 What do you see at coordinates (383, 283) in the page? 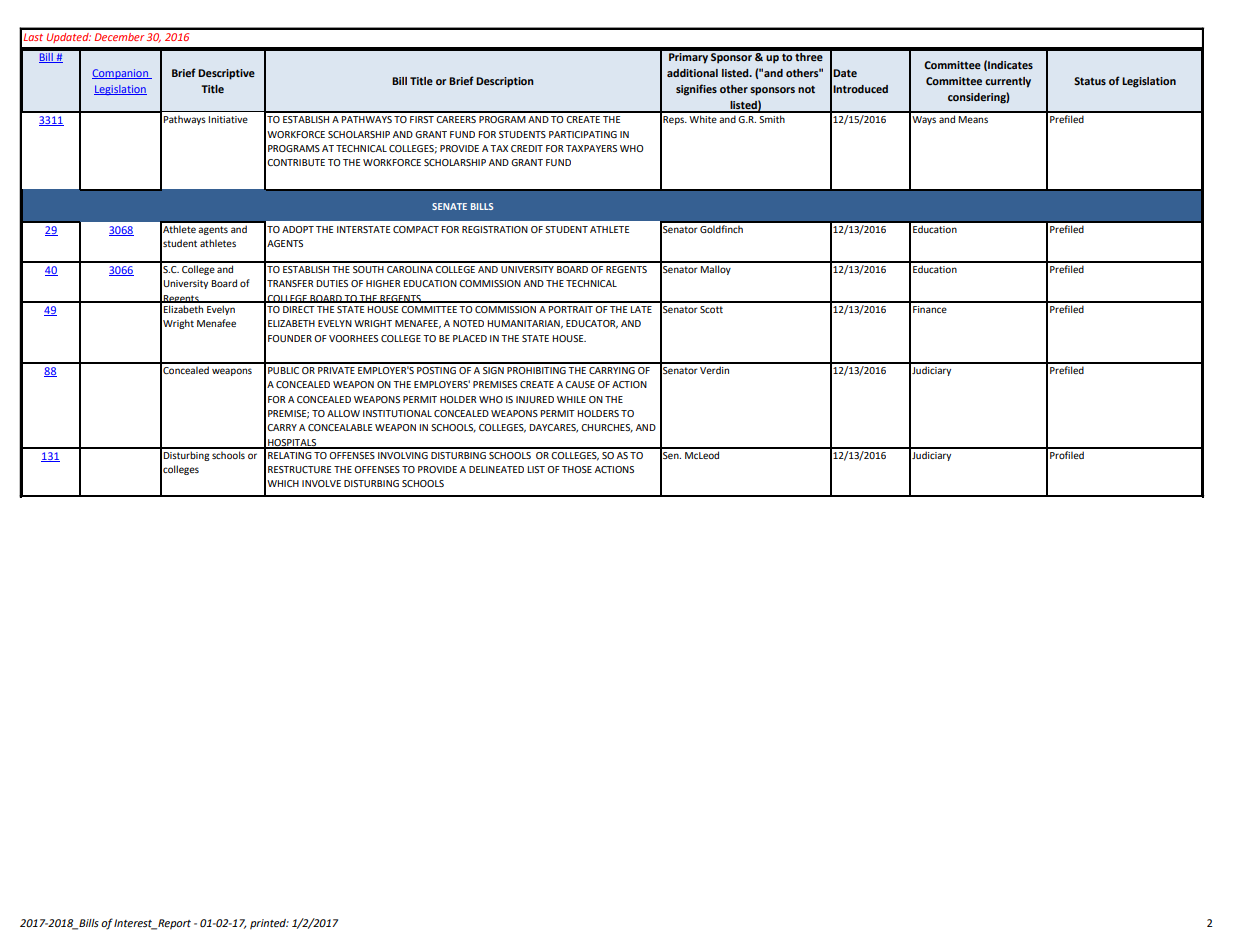
I see `HIGHER` at bounding box center [383, 283].
